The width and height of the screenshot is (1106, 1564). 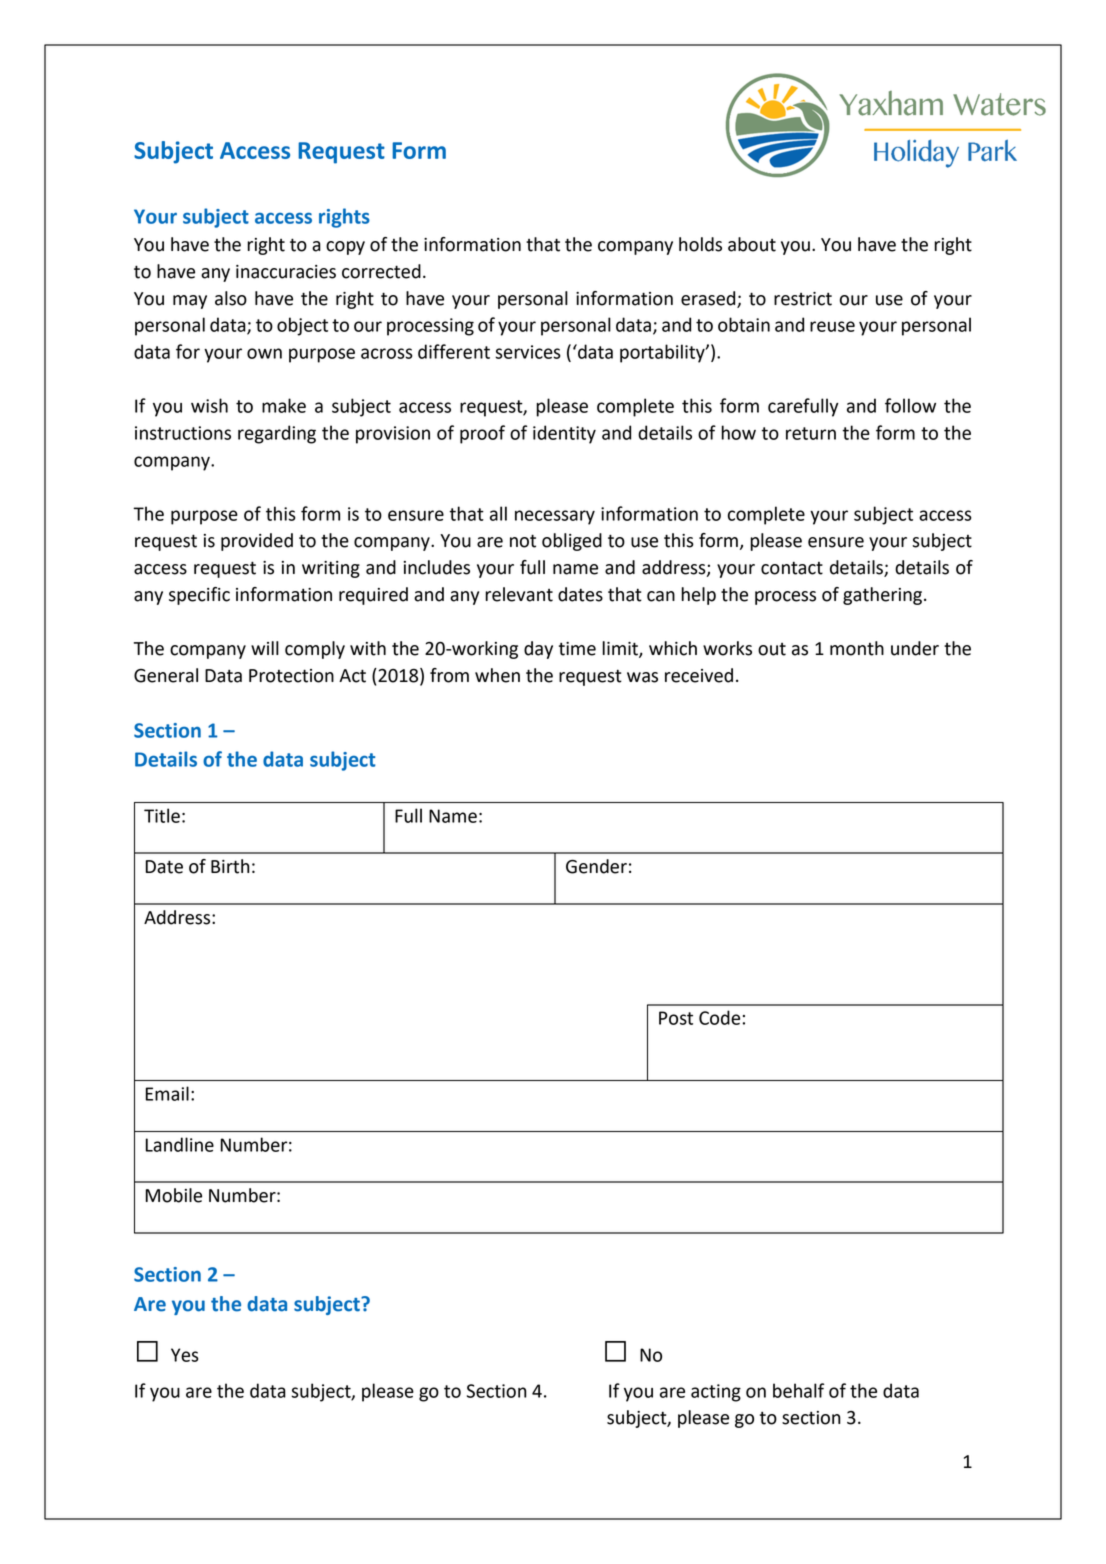 I want to click on restrict, so click(x=803, y=299).
